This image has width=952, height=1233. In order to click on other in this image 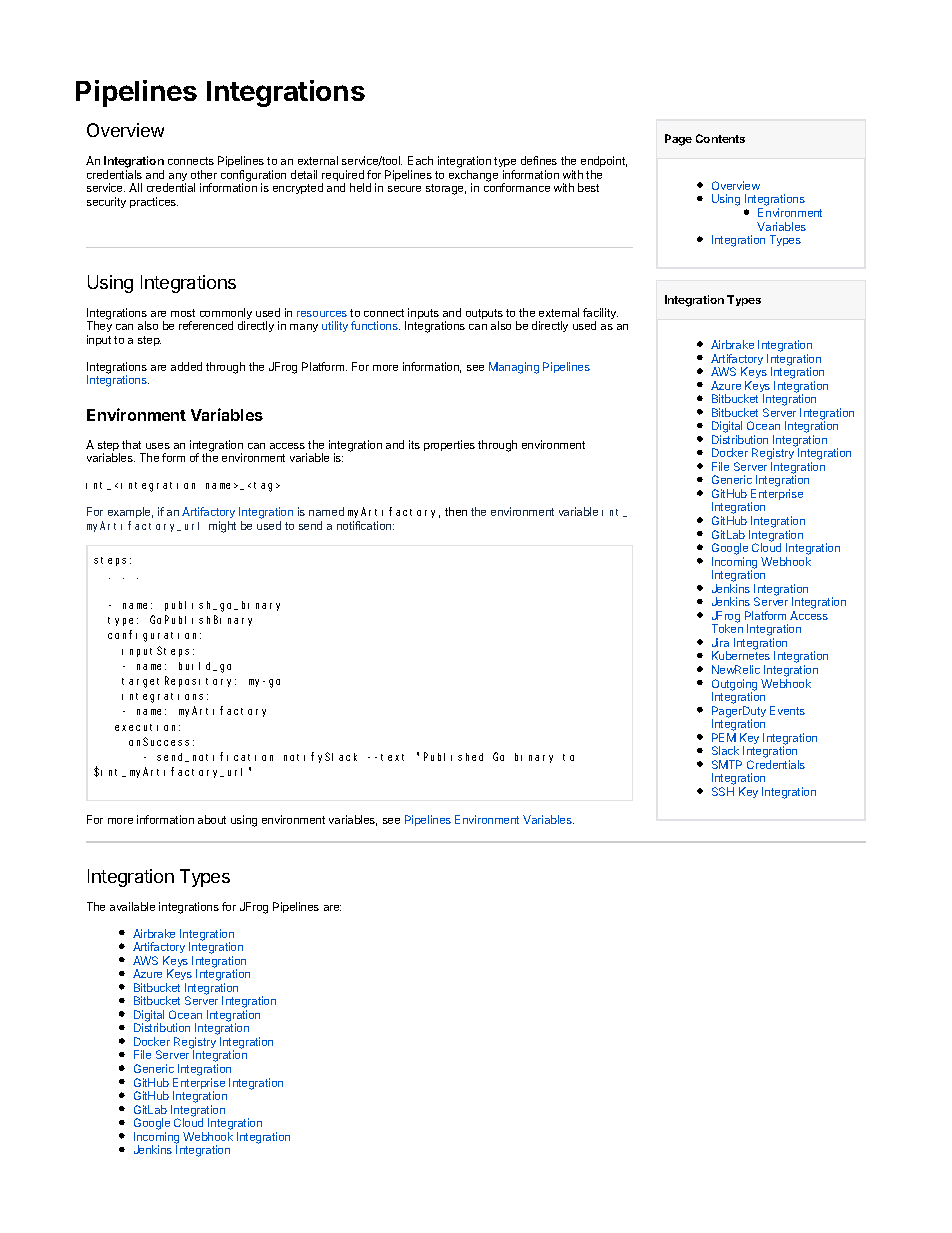, I will do `click(204, 174)`.
